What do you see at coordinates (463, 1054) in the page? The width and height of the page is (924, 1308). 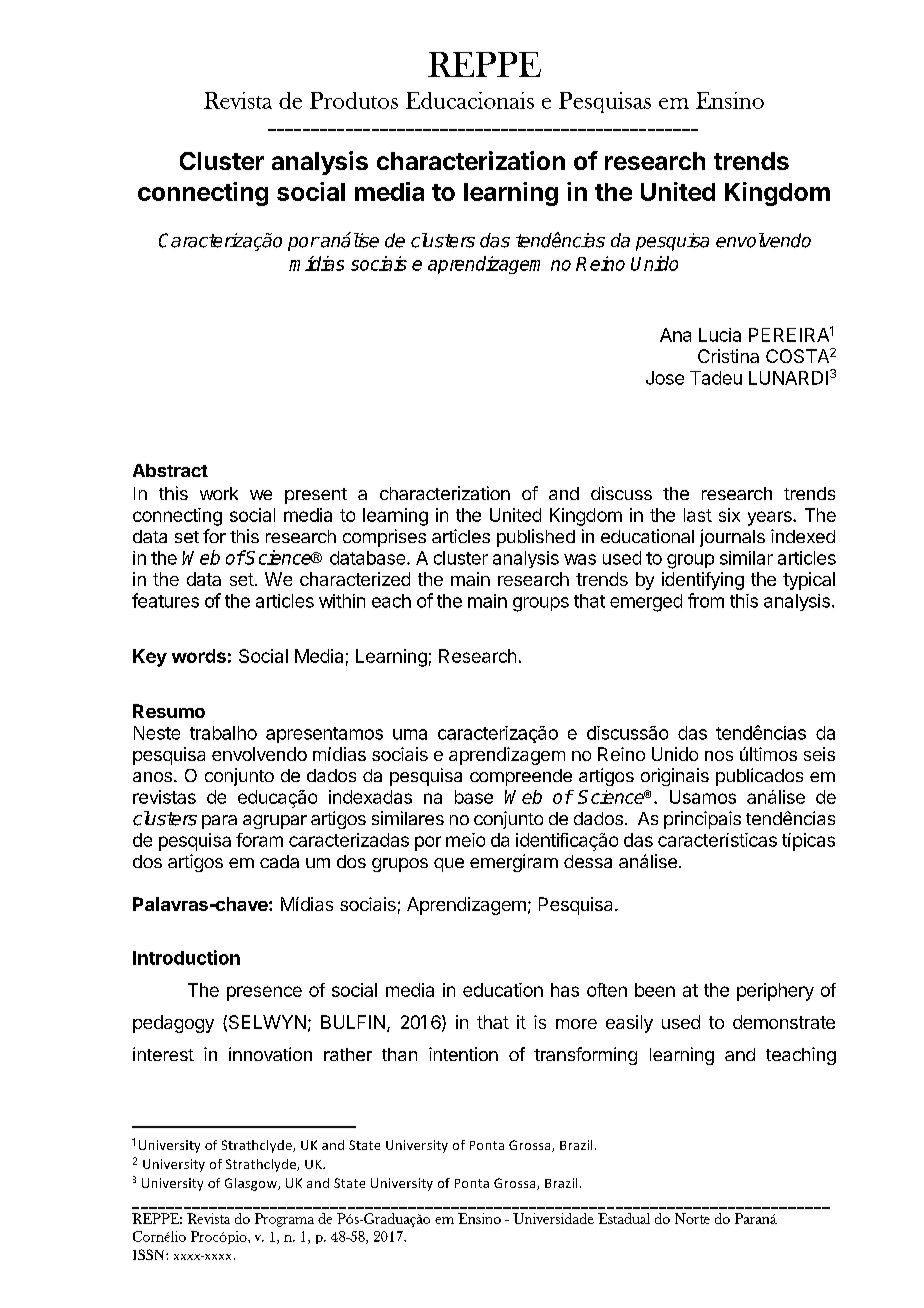 I see `intention` at bounding box center [463, 1054].
